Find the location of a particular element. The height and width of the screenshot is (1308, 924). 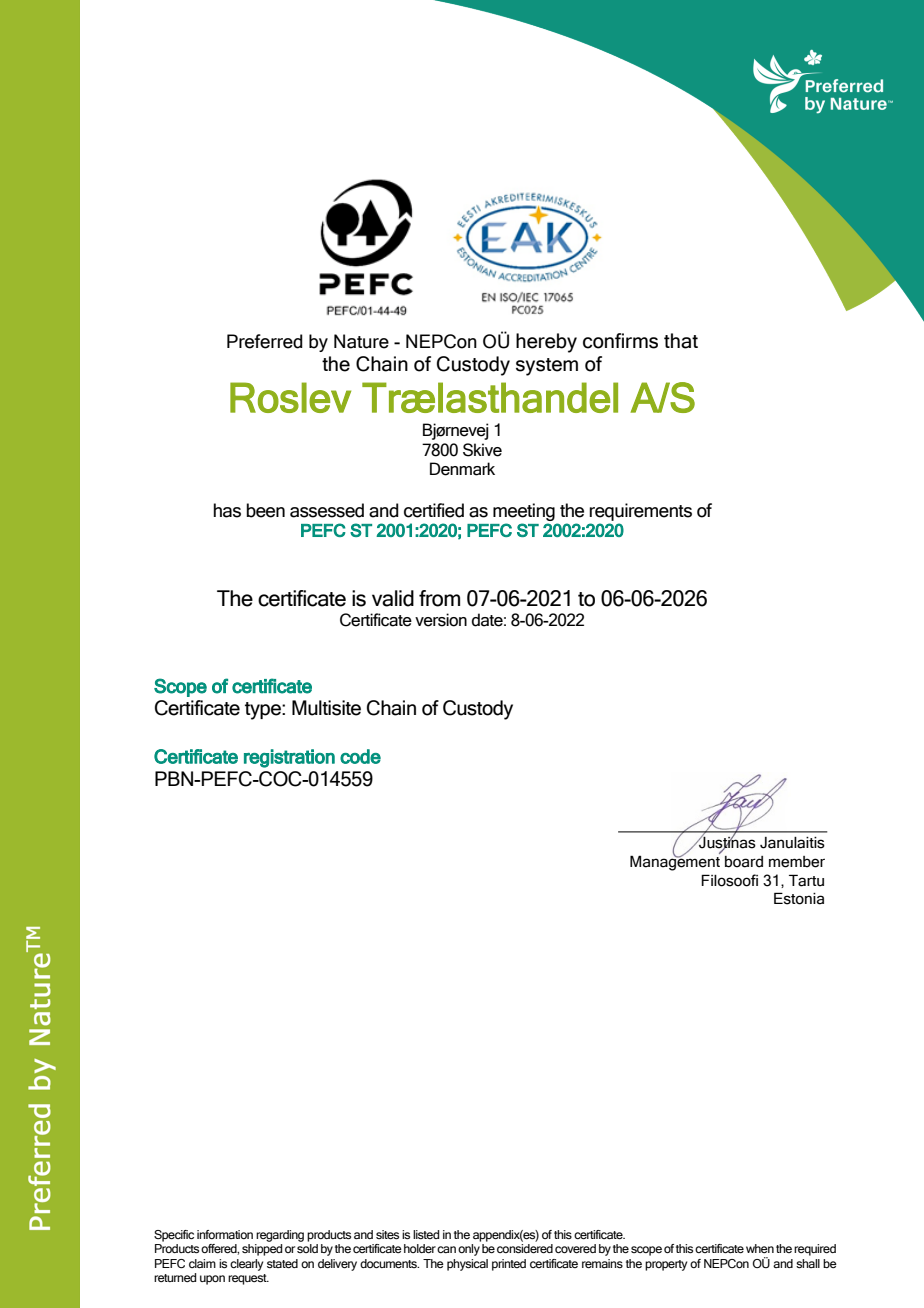

system is located at coordinates (547, 367).
